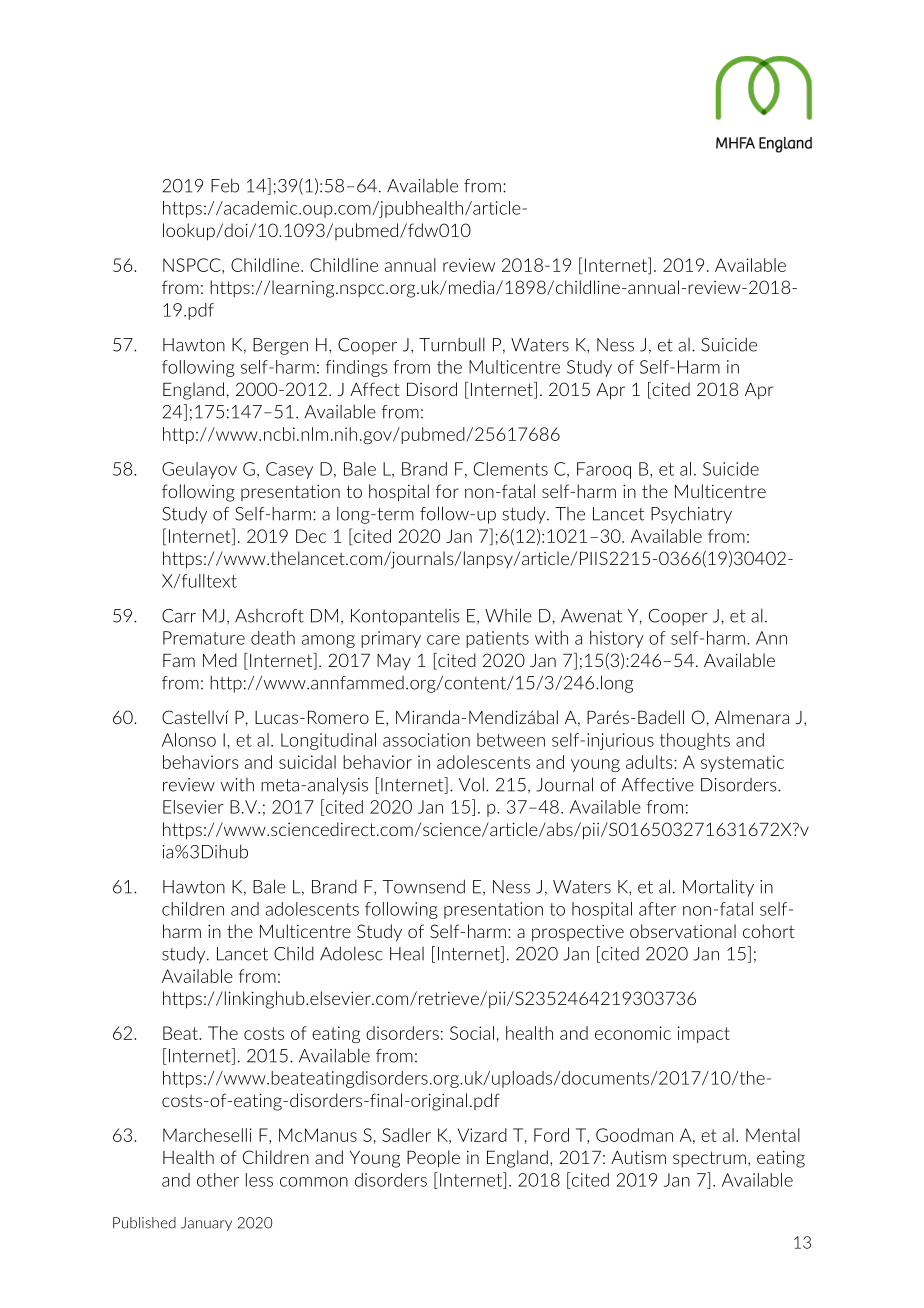 This page has width=924, height=1308. I want to click on Townsend, so click(424, 886).
